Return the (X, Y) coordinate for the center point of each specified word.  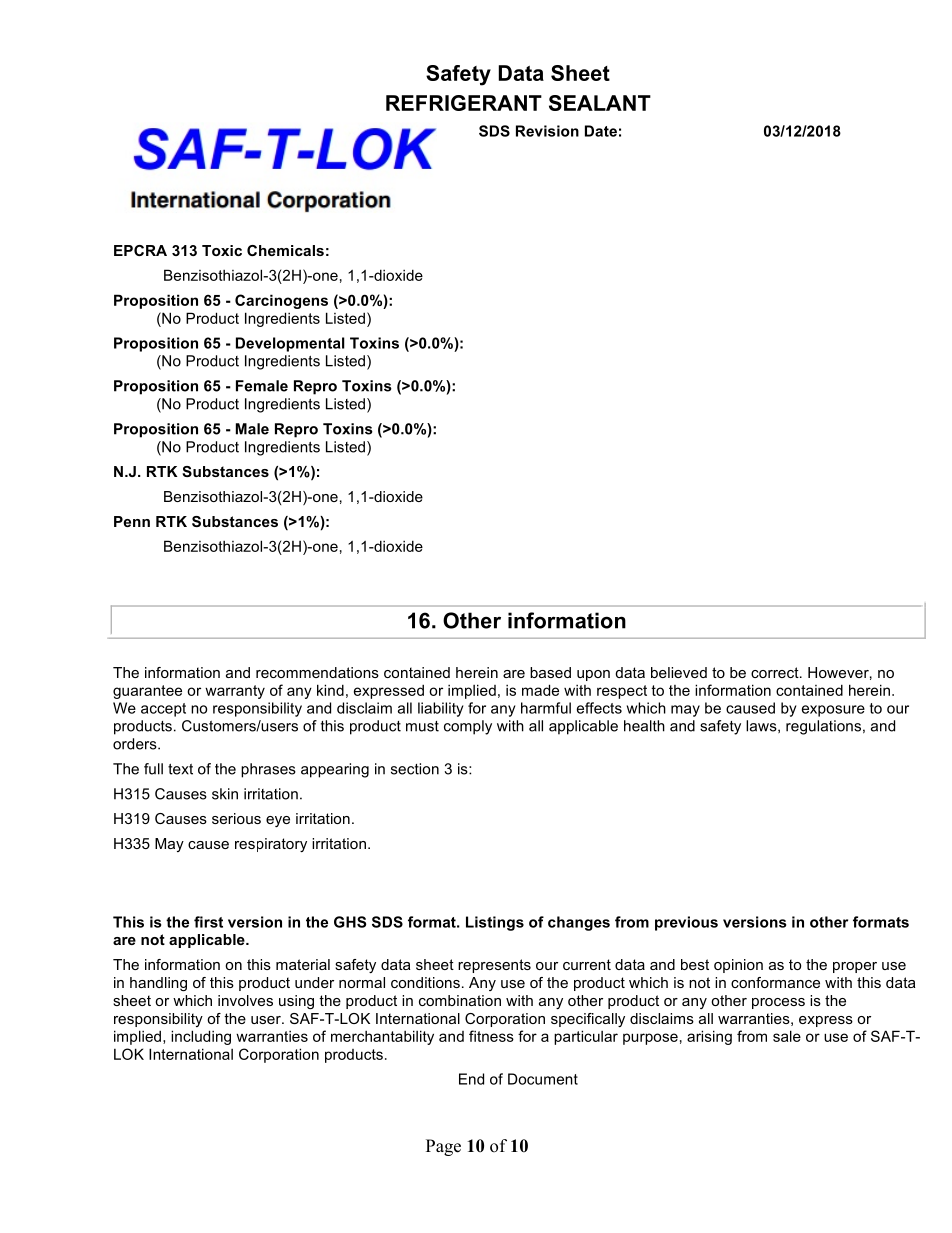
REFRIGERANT (464, 103)
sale (787, 1036)
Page (443, 1147)
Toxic (222, 250)
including (201, 1037)
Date (601, 131)
